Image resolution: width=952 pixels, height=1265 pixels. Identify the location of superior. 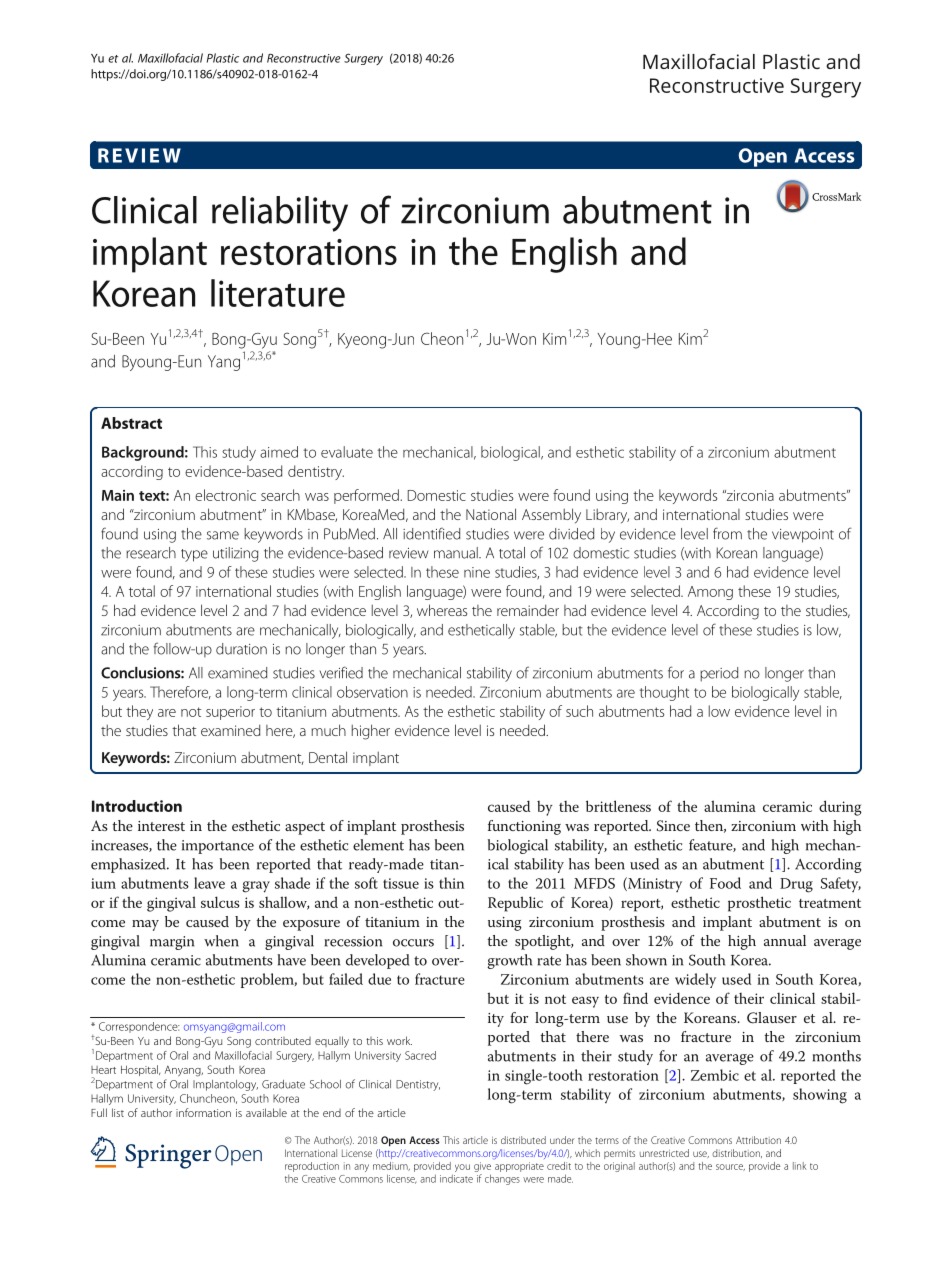
(230, 713).
